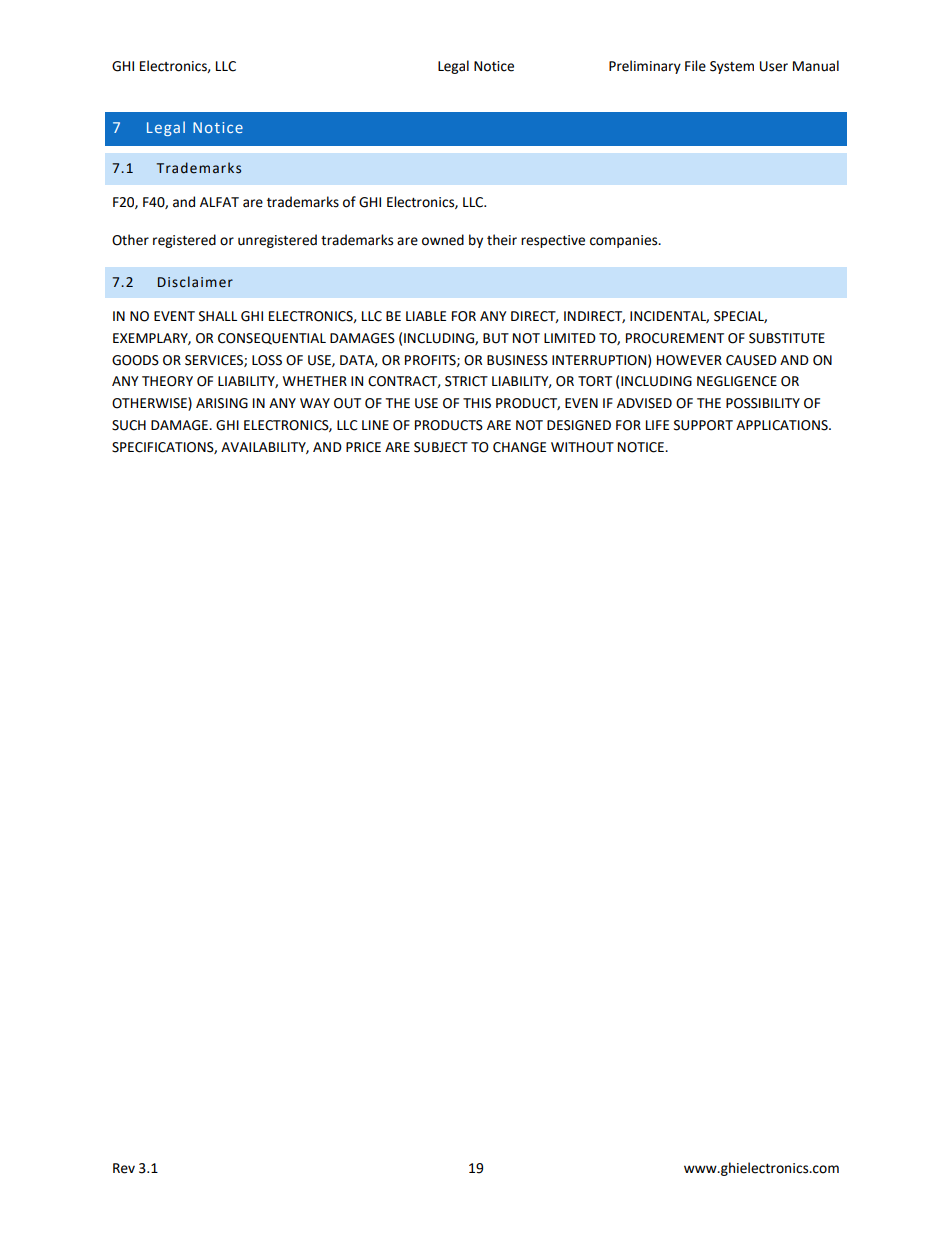 This screenshot has height=1233, width=952. What do you see at coordinates (375, 425) in the screenshot?
I see `LINE` at bounding box center [375, 425].
